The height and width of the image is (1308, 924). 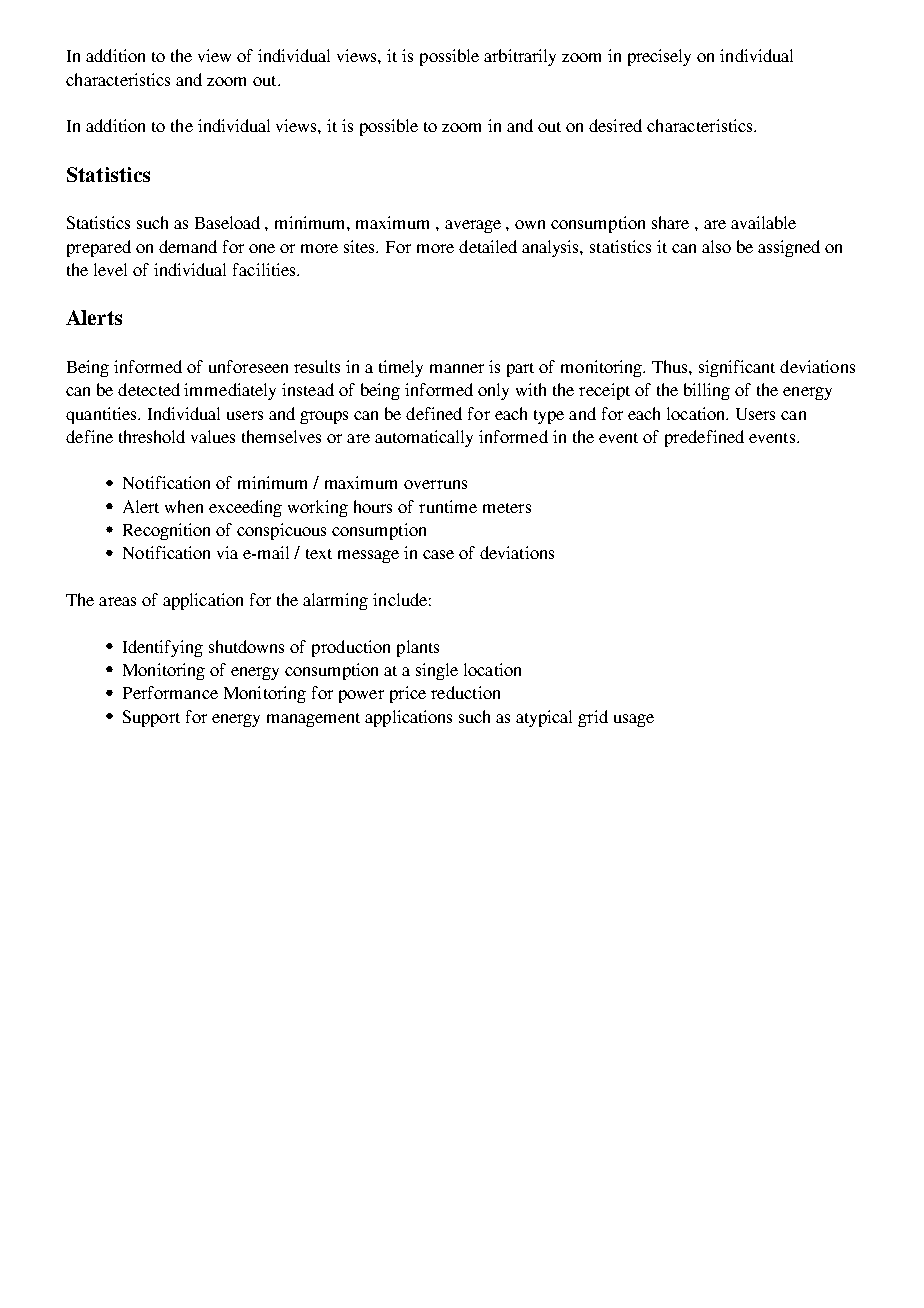 I want to click on average, so click(x=473, y=226).
